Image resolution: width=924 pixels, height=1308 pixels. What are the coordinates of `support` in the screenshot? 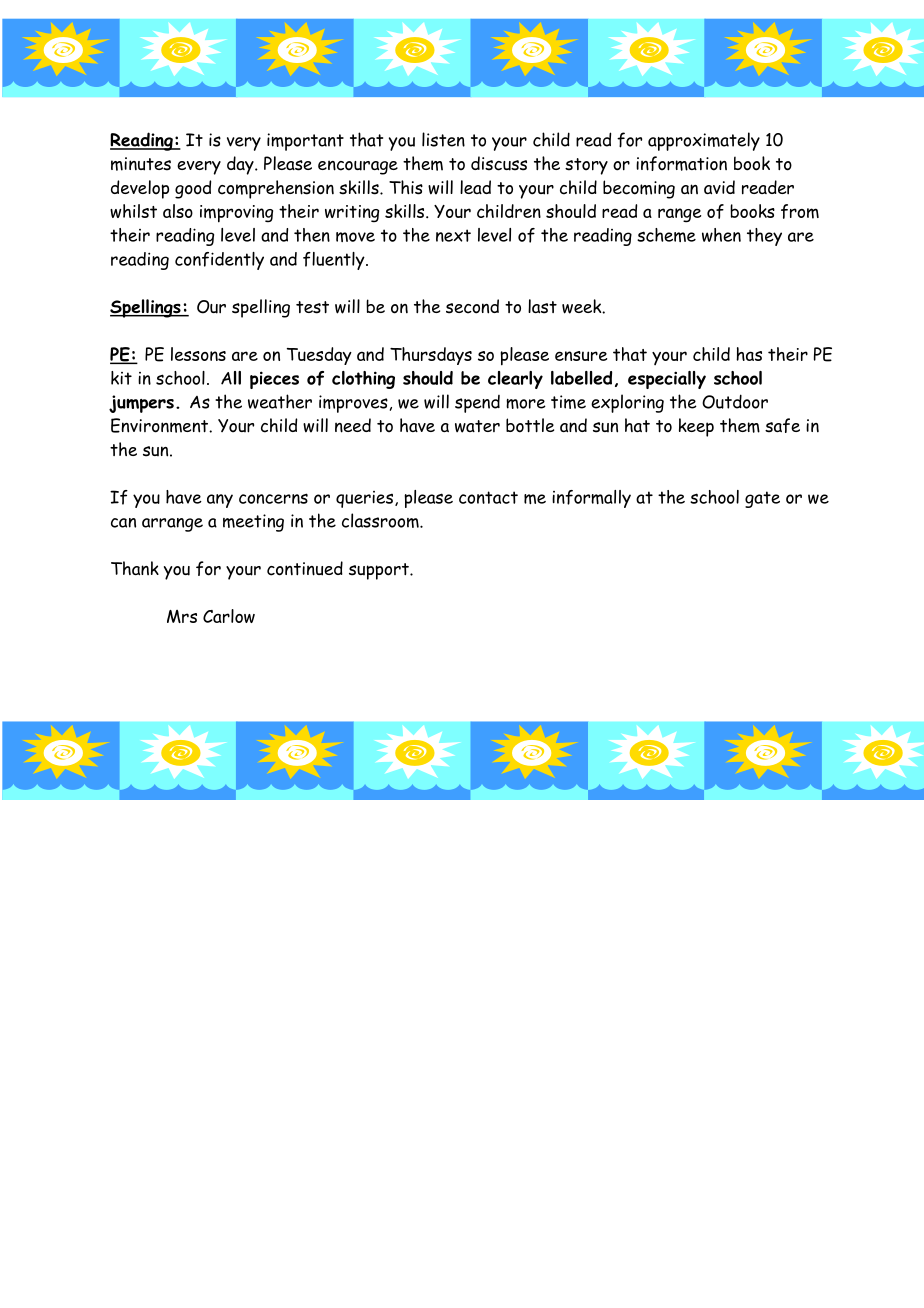 It's located at (380, 571).
